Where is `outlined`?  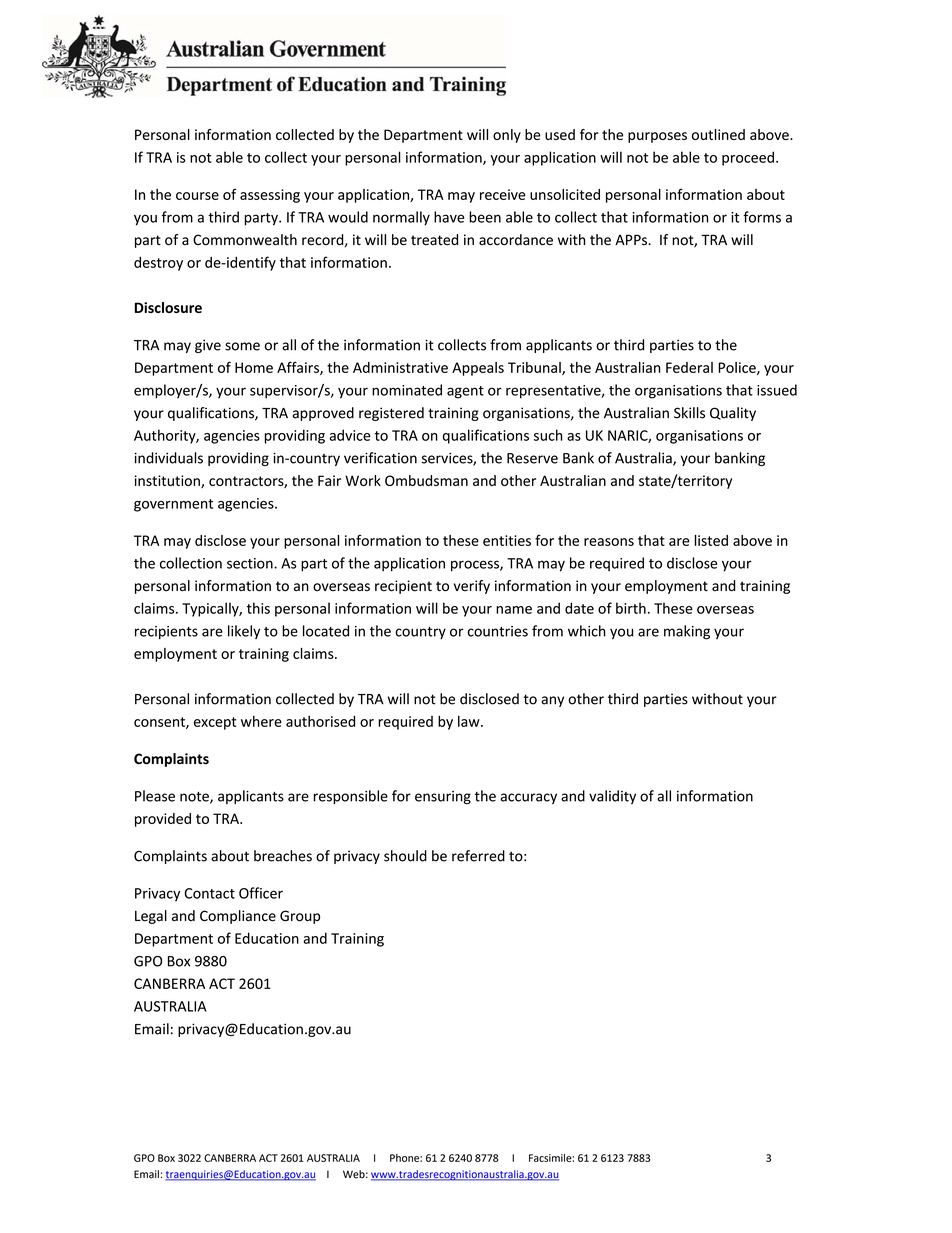
outlined is located at coordinates (718, 134).
